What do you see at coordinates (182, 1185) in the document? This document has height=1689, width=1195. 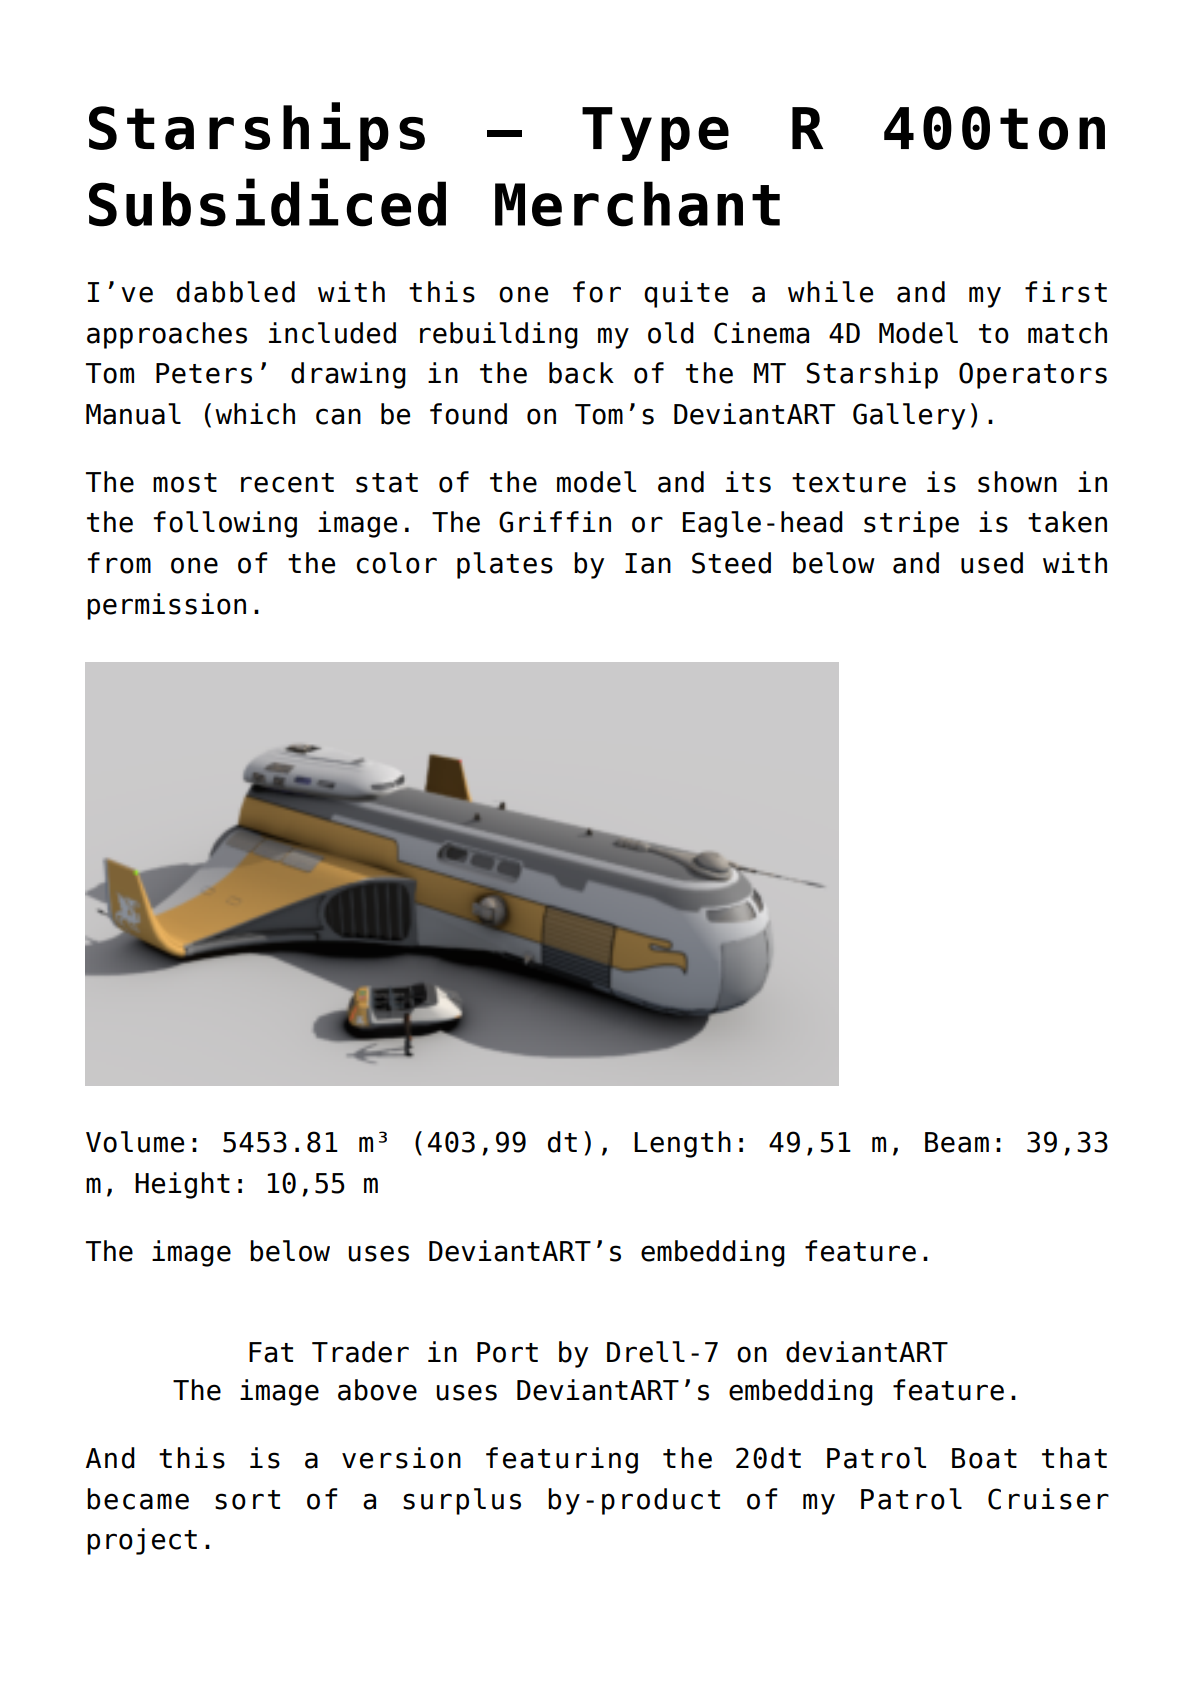 I see `Height` at bounding box center [182, 1185].
